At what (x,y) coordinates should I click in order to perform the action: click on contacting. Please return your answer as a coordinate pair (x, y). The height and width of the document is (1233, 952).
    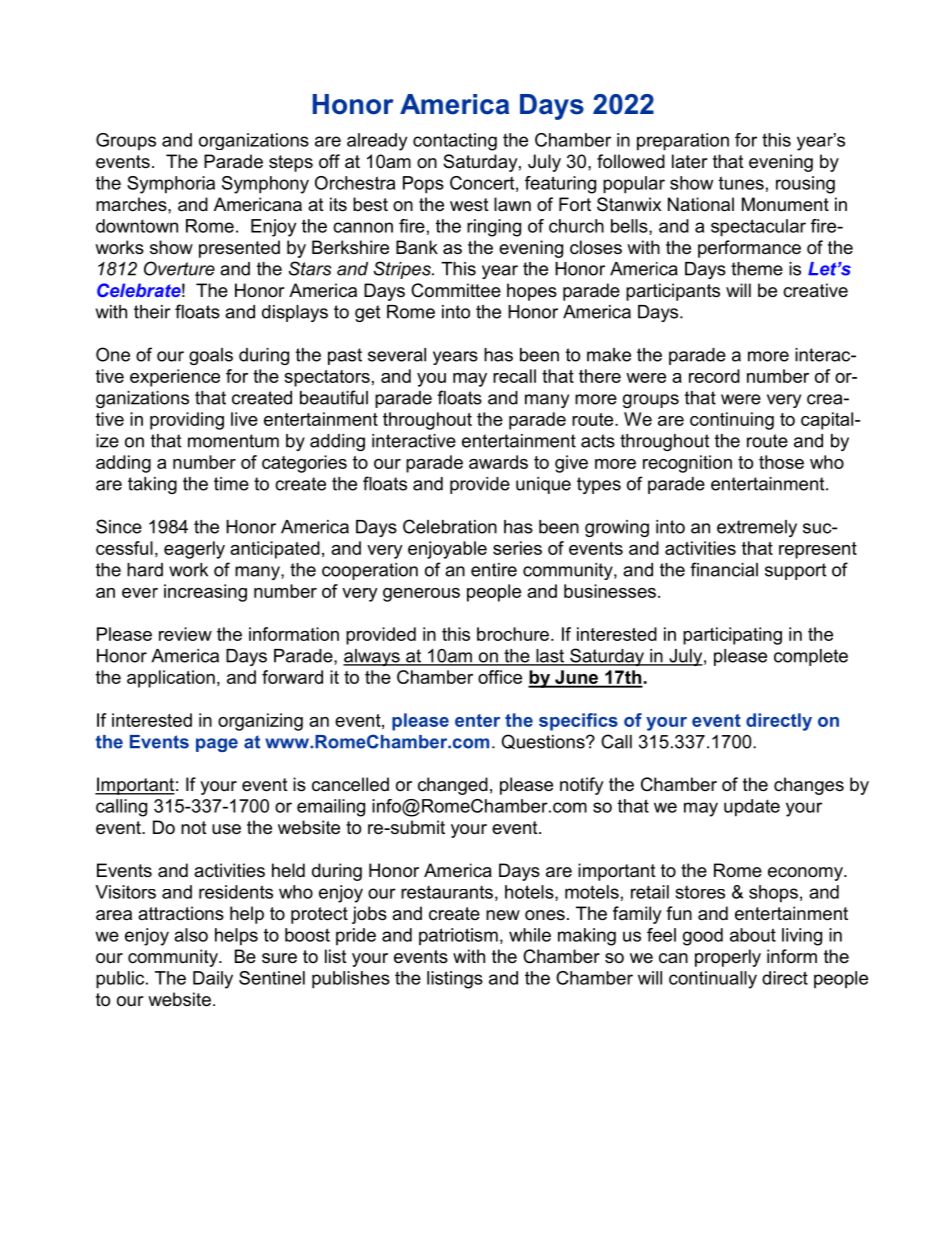
    Looking at the image, I should click on (455, 142).
